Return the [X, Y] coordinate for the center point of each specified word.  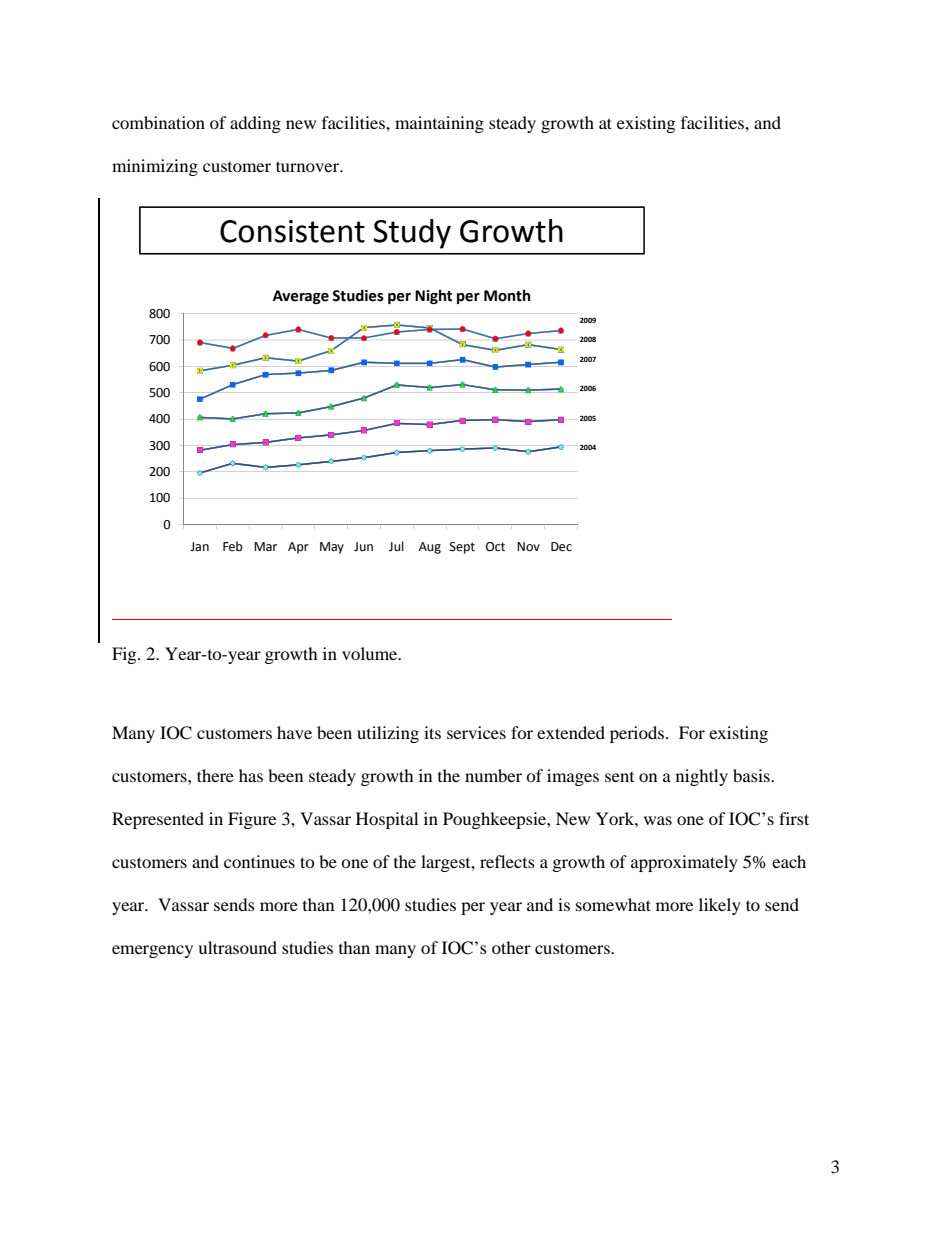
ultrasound [237, 947]
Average [301, 297]
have [294, 732]
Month [507, 295]
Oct [495, 547]
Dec [561, 547]
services [476, 732]
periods [637, 734]
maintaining [439, 124]
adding [255, 124]
